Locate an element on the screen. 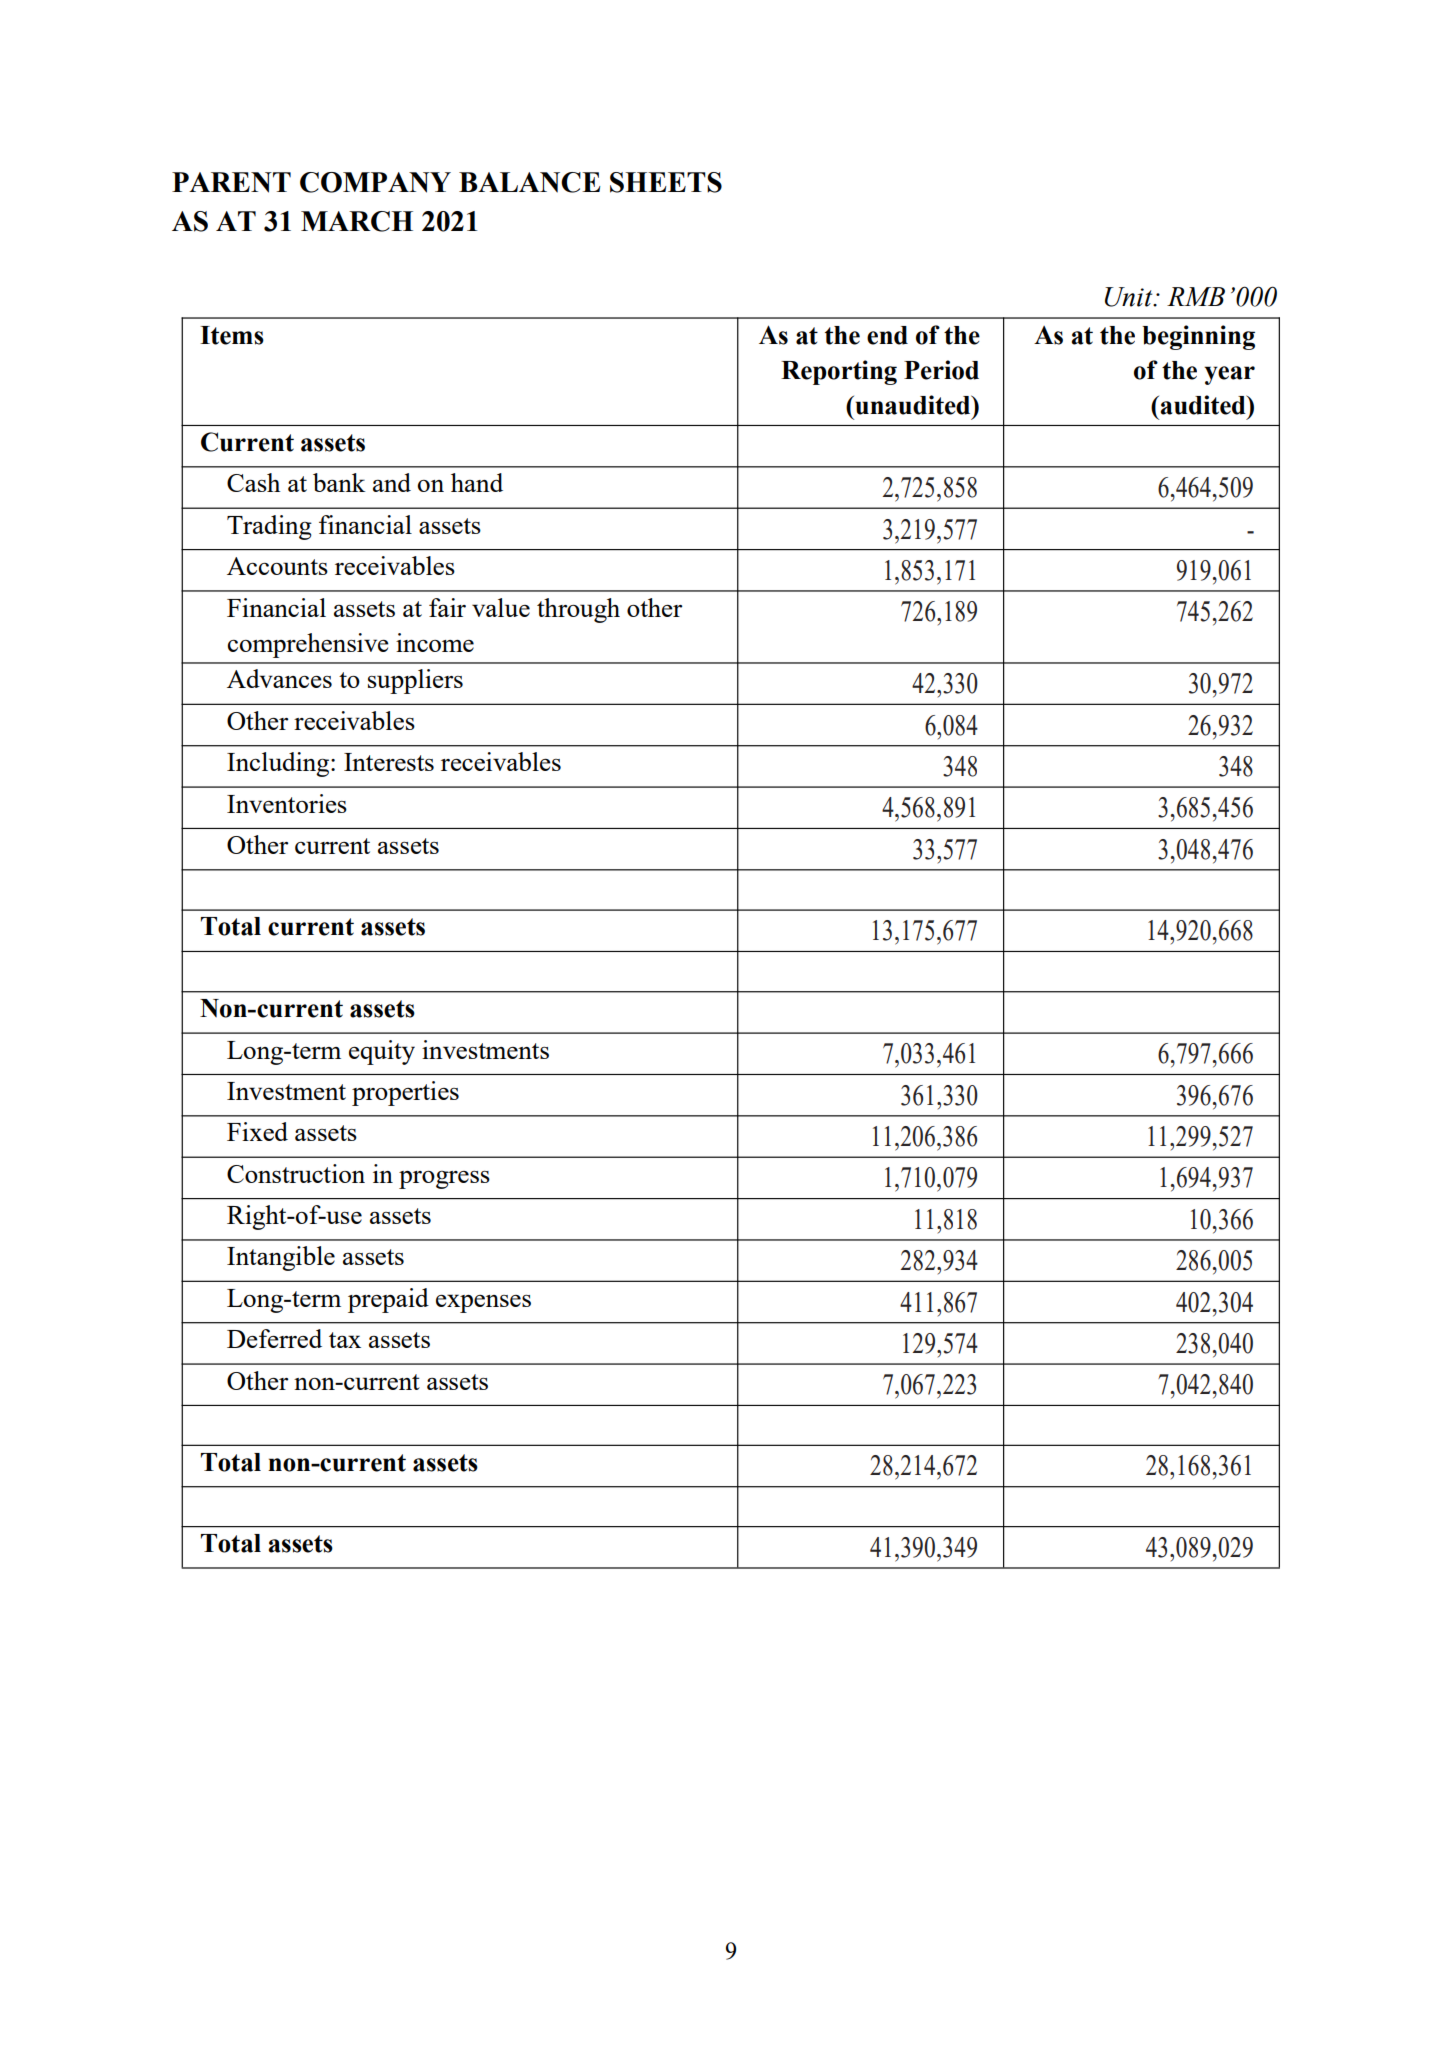  through is located at coordinates (578, 610).
